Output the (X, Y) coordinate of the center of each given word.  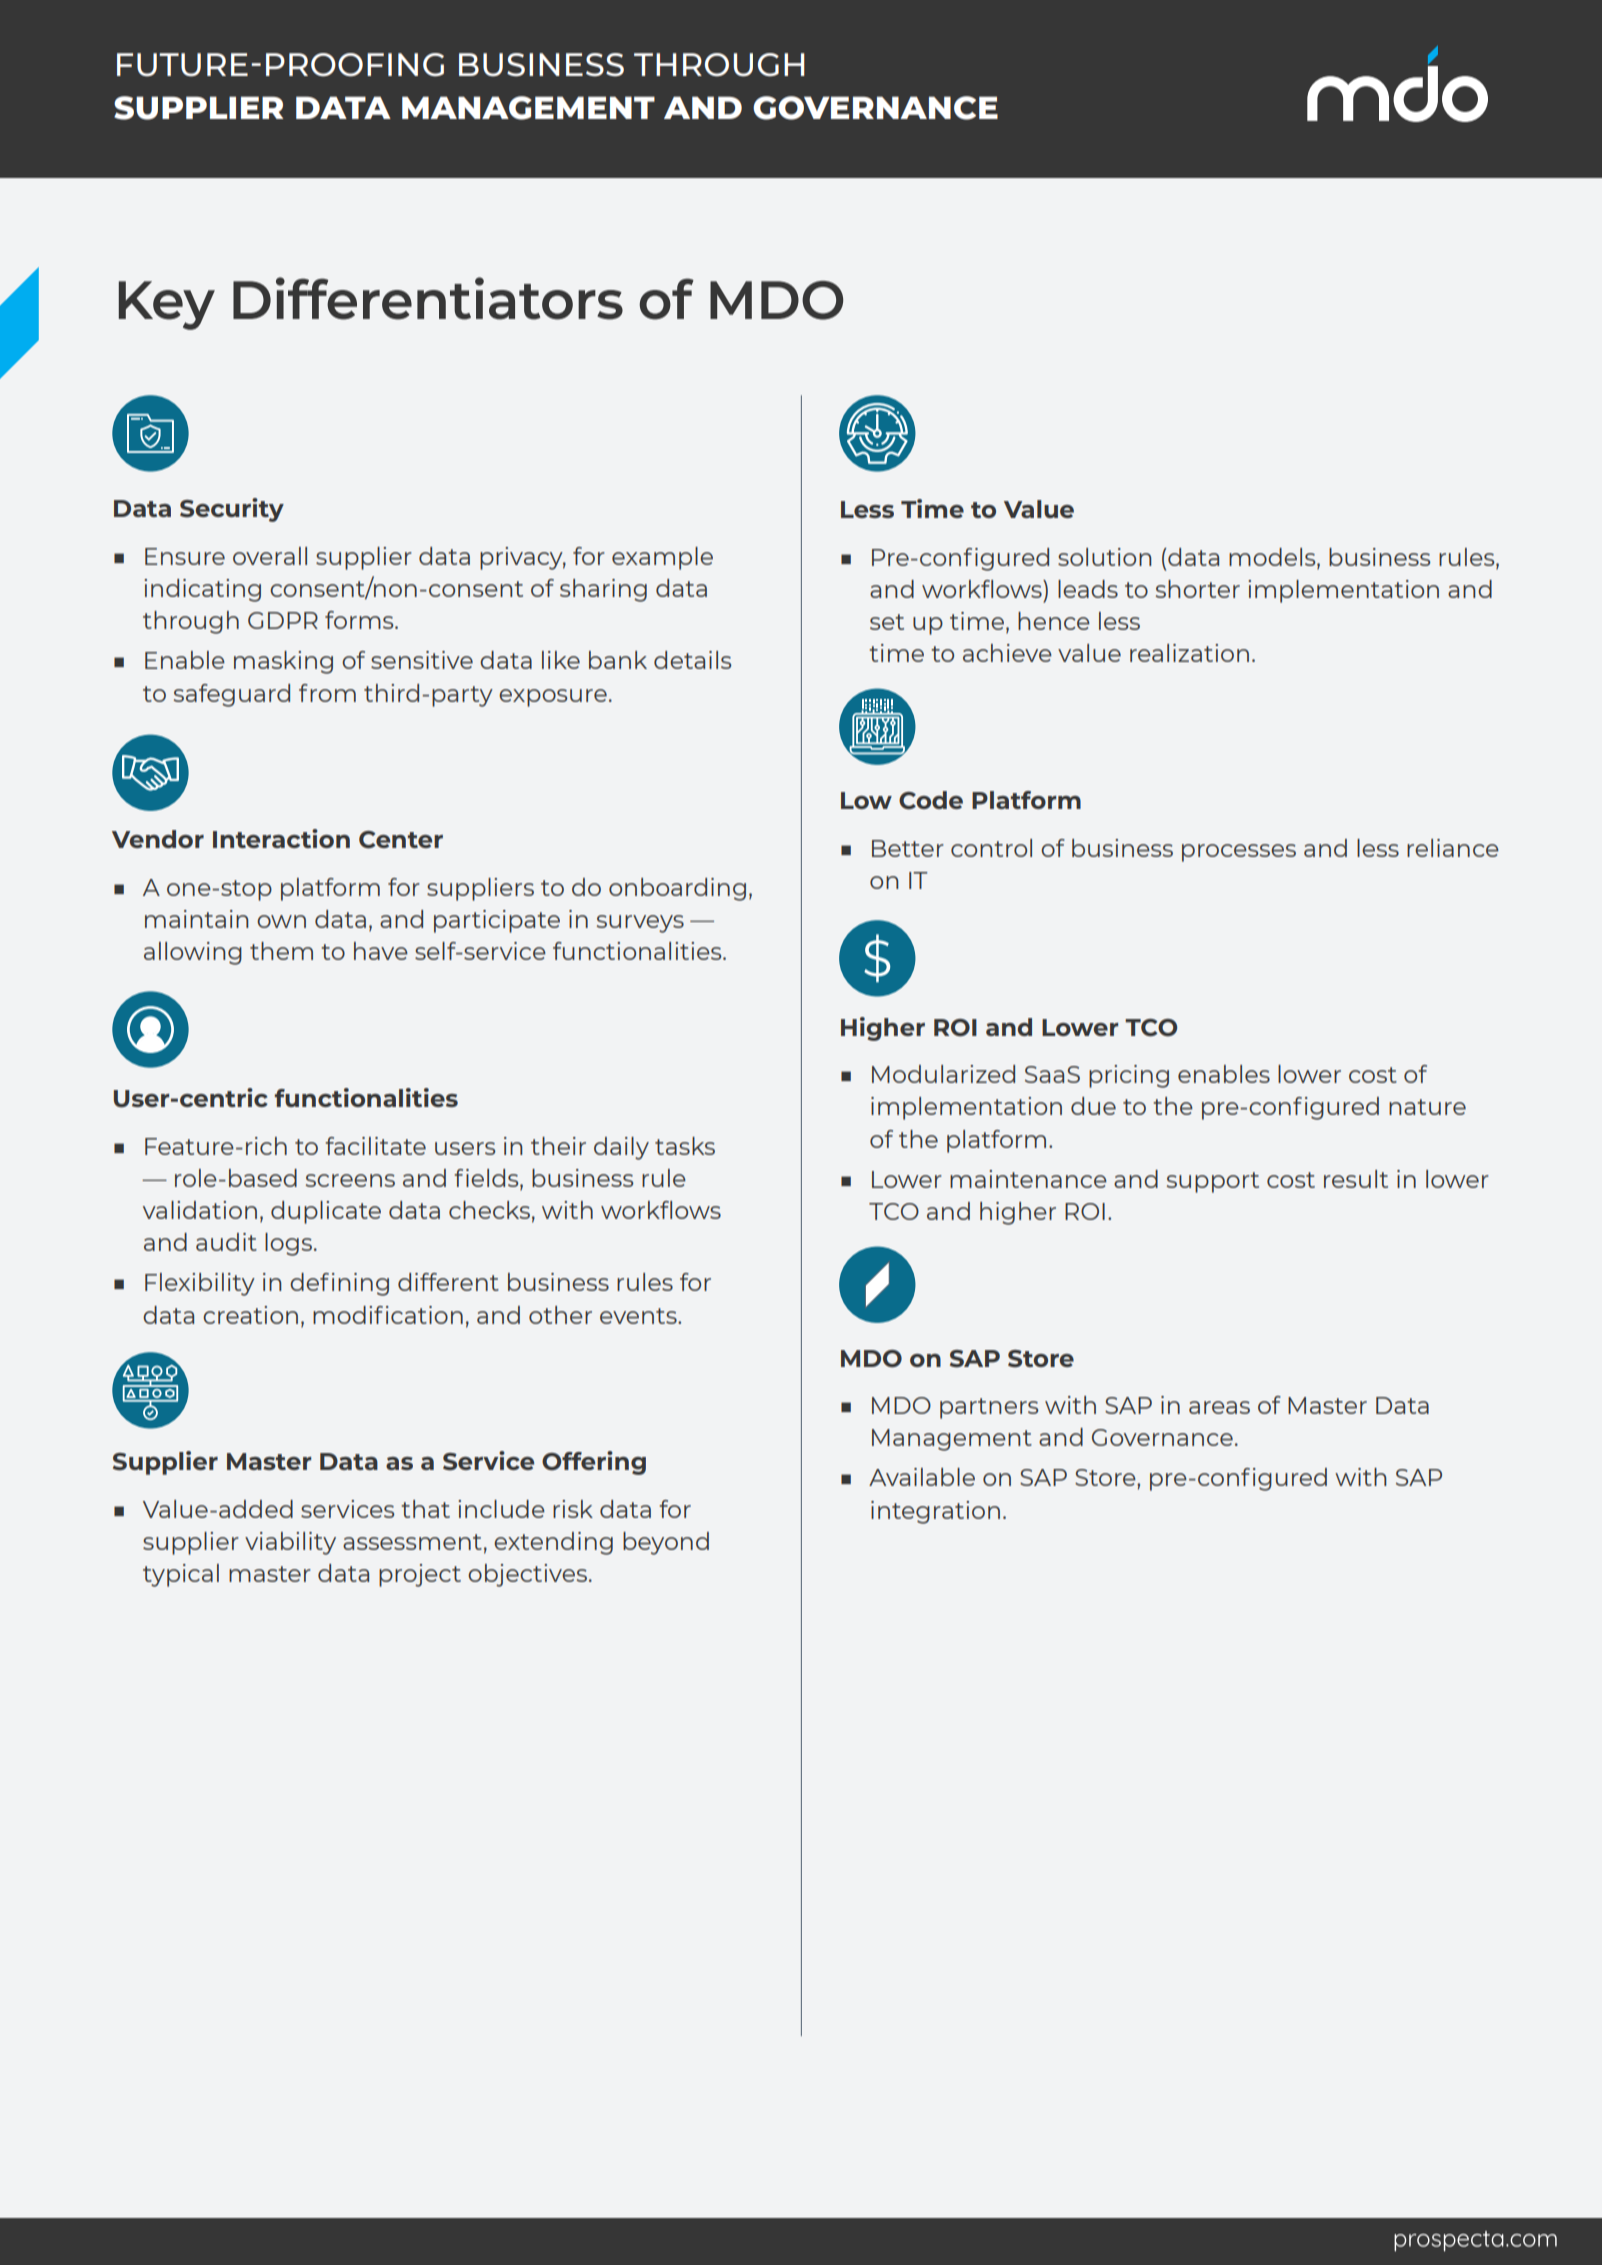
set (887, 622)
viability (290, 1543)
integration (935, 1512)
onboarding (677, 889)
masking (283, 662)
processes (1239, 853)
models (1273, 558)
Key (167, 305)
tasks (685, 1146)
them (281, 951)
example (662, 558)
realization (1189, 653)
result (1356, 1179)
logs (288, 1244)
